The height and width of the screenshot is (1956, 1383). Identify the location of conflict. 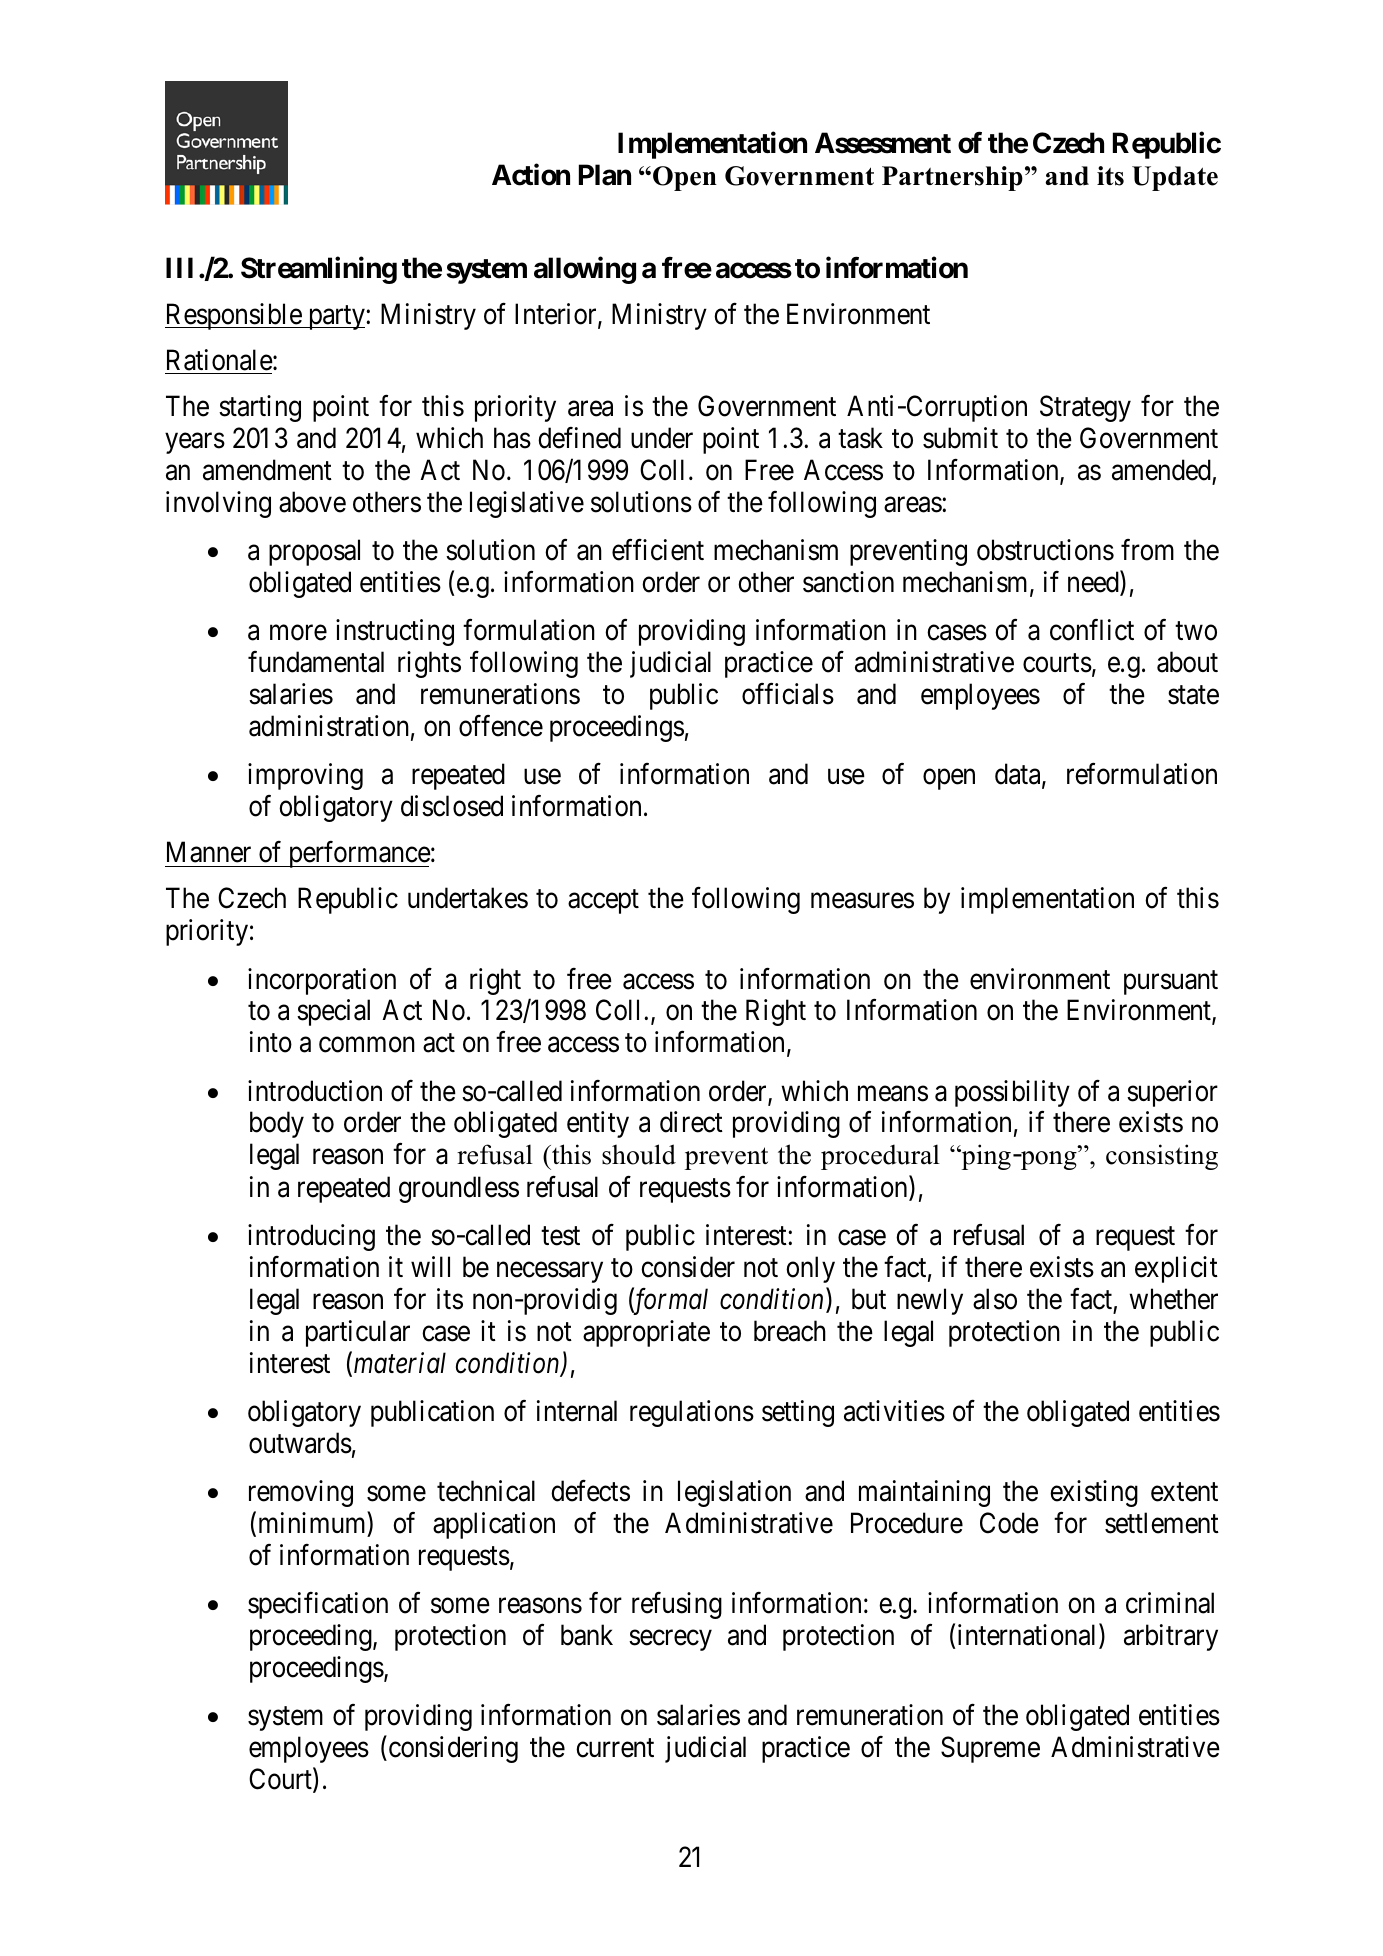
(1092, 630).
